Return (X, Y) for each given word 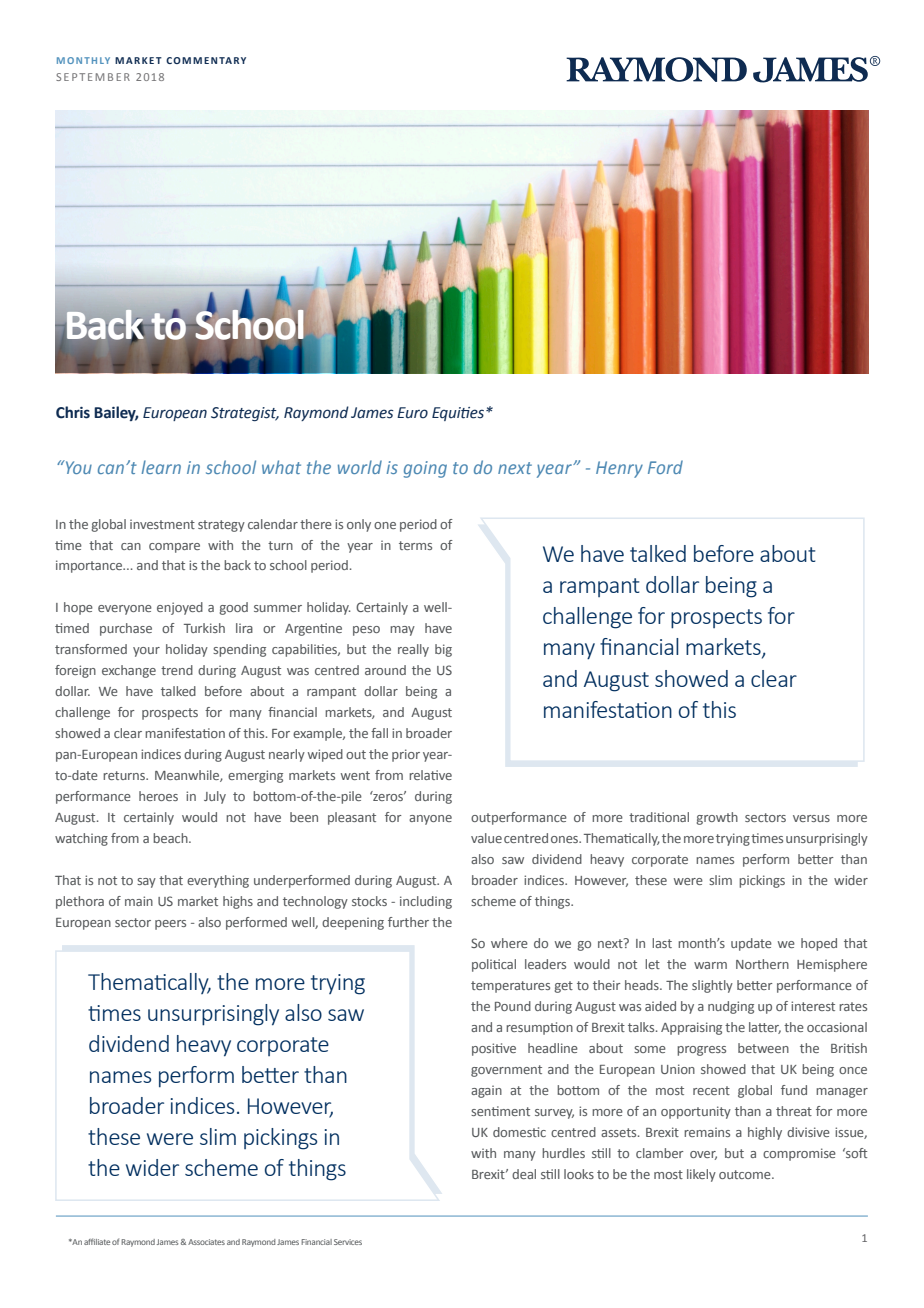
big (443, 650)
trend (177, 670)
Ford (665, 467)
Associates (206, 1242)
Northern (762, 964)
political (494, 965)
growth (717, 818)
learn (161, 467)
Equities (459, 414)
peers (170, 925)
